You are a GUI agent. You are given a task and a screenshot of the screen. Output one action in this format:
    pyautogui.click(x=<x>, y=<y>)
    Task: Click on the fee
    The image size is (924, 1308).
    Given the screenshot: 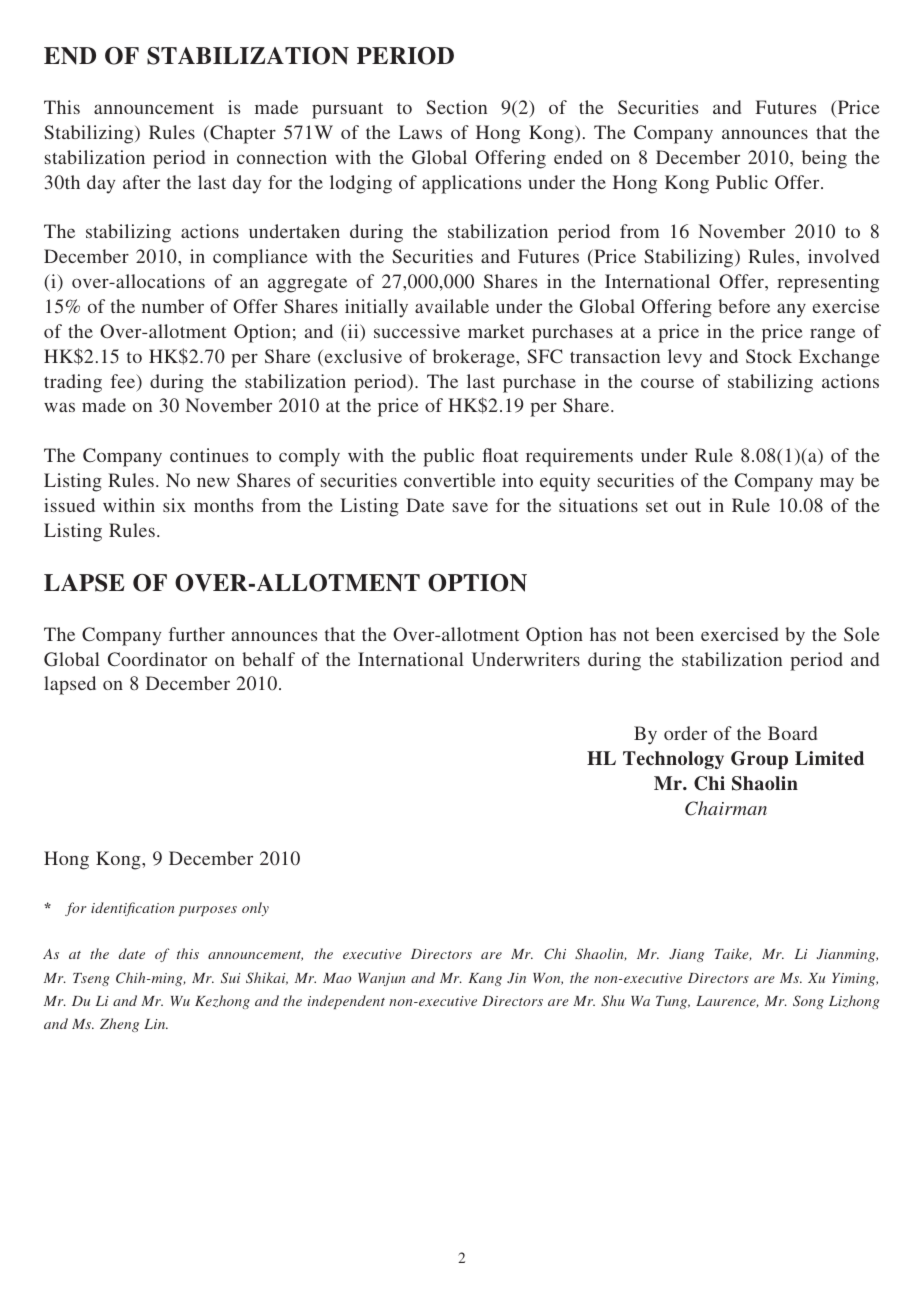 What is the action you would take?
    pyautogui.click(x=124, y=382)
